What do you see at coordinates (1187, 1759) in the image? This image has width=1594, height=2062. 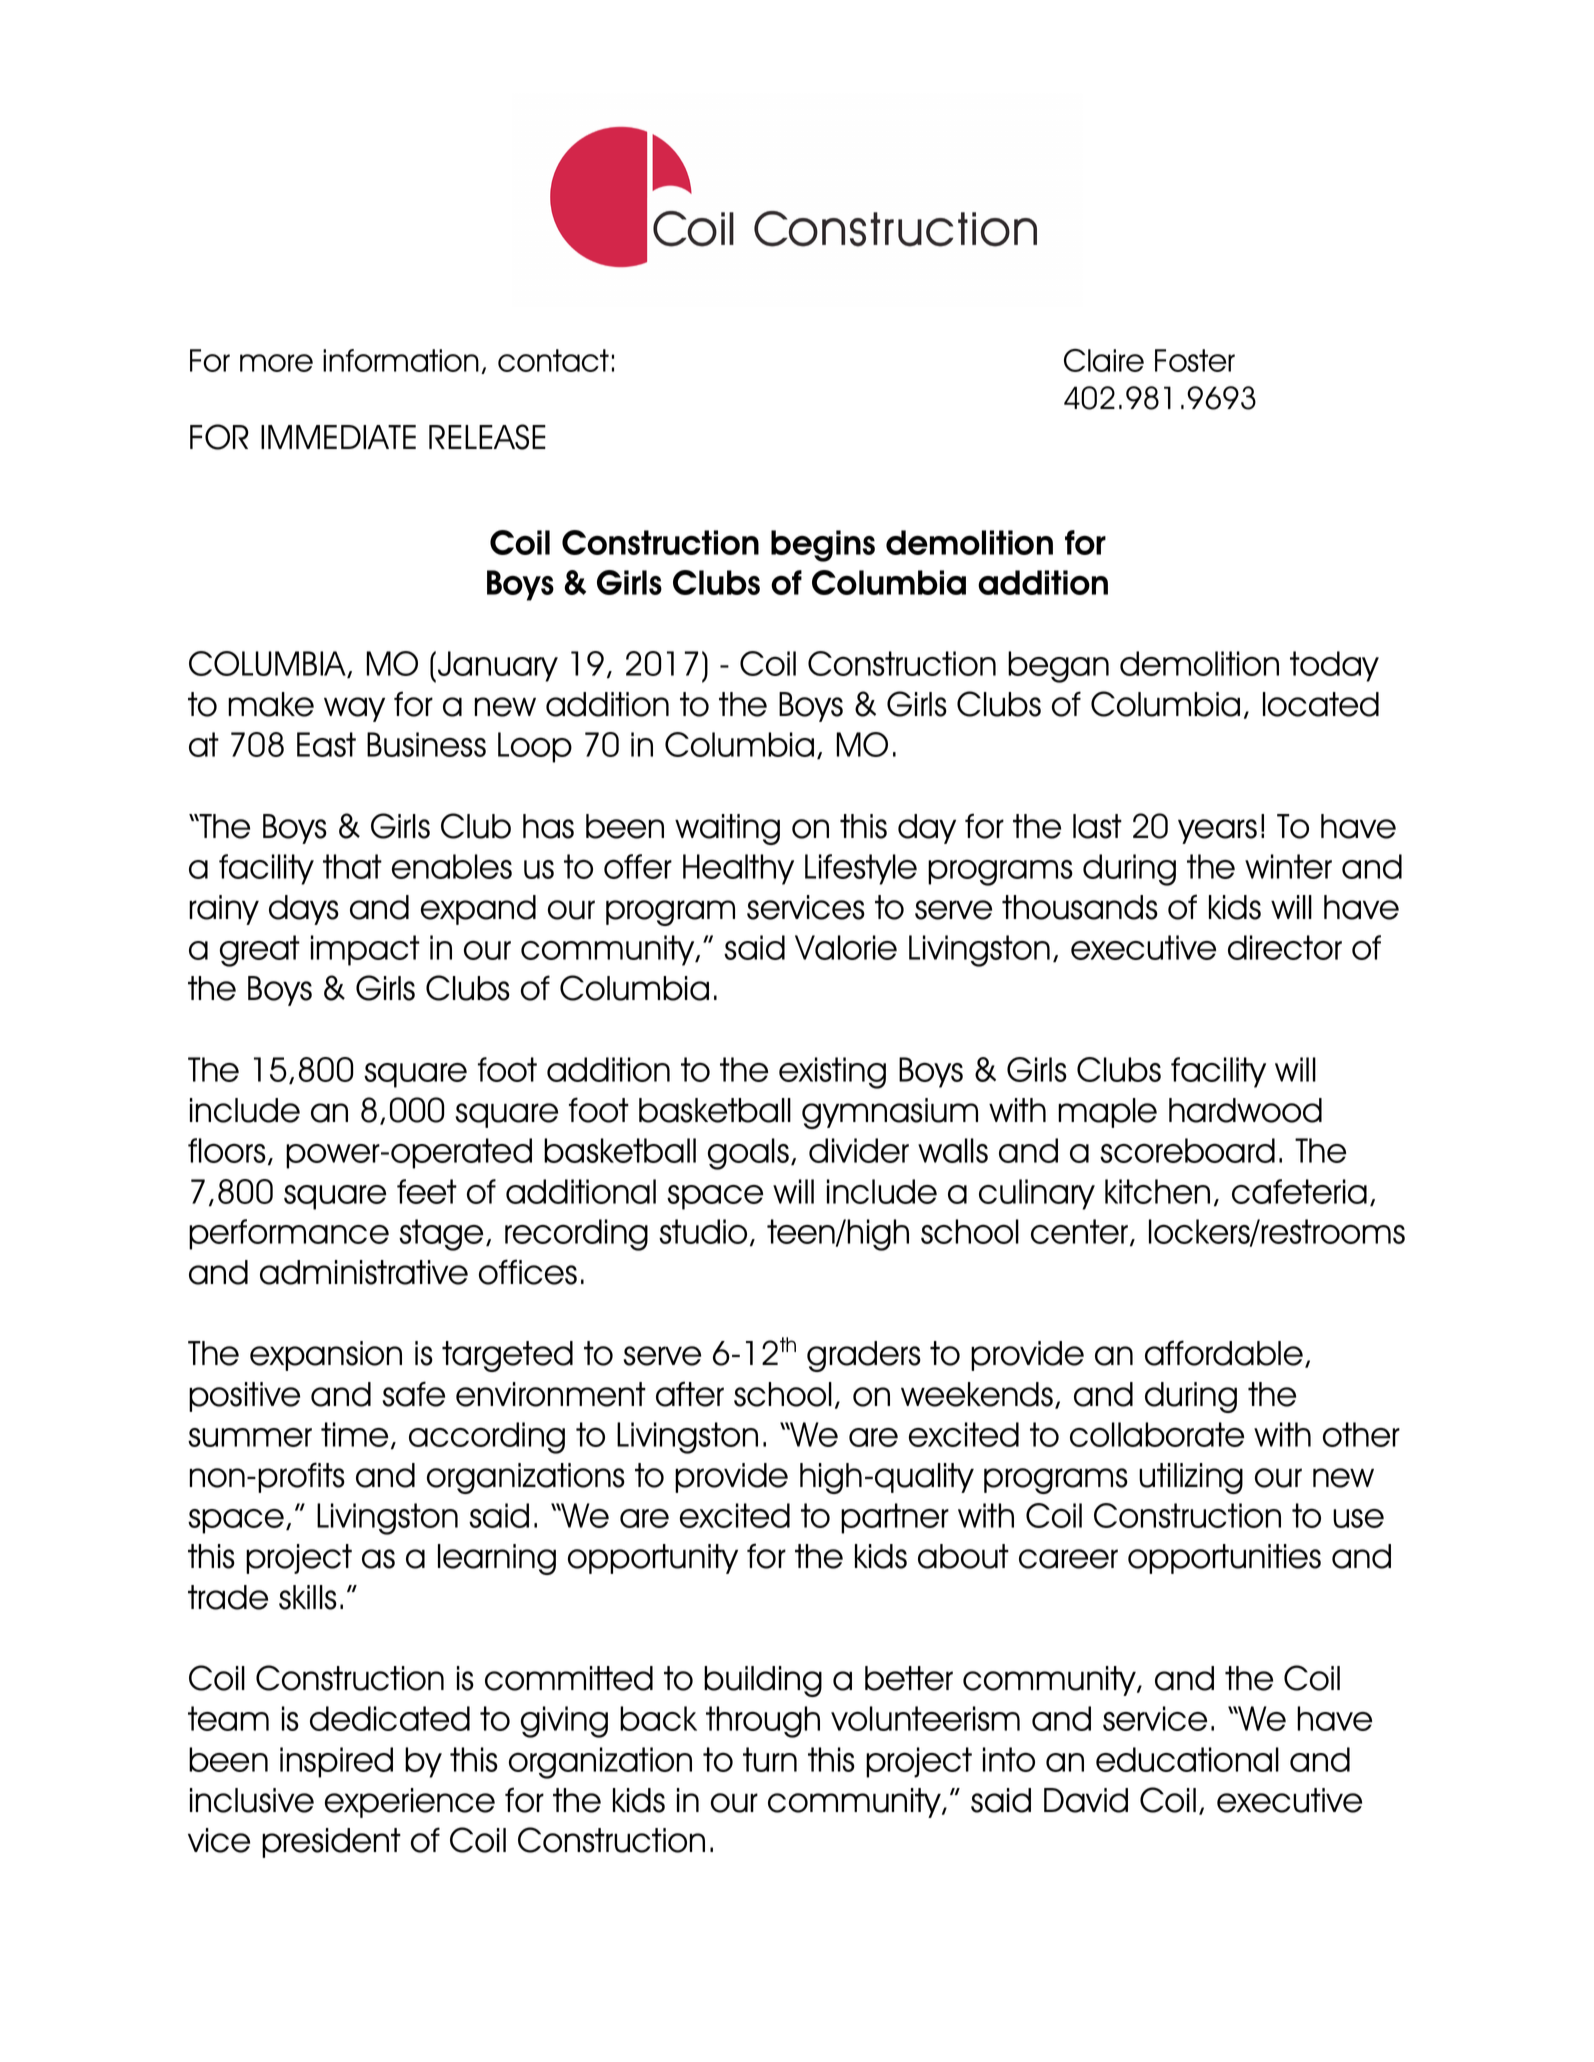 I see `educational` at bounding box center [1187, 1759].
